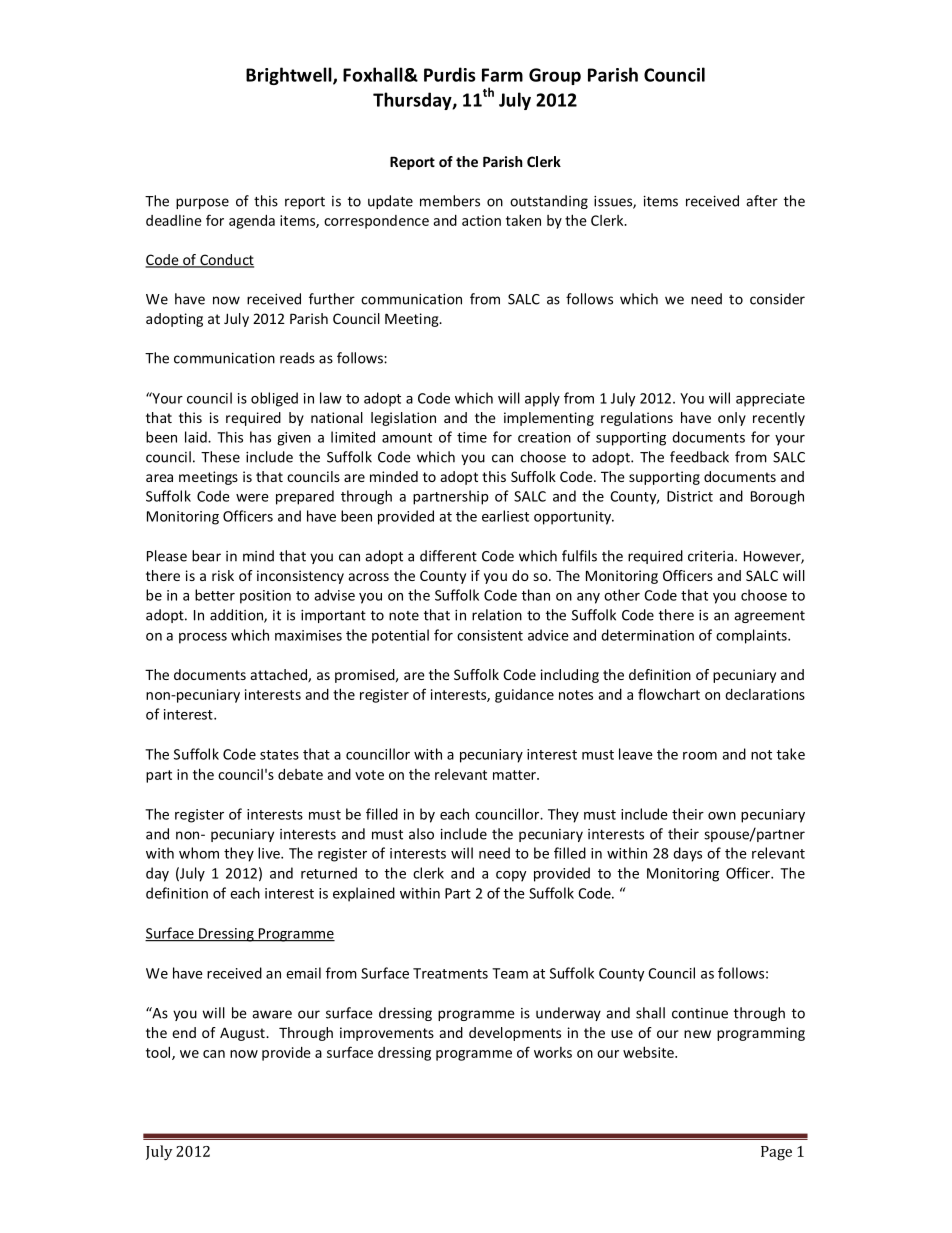 Image resolution: width=952 pixels, height=1233 pixels. I want to click on obliged, so click(274, 399).
